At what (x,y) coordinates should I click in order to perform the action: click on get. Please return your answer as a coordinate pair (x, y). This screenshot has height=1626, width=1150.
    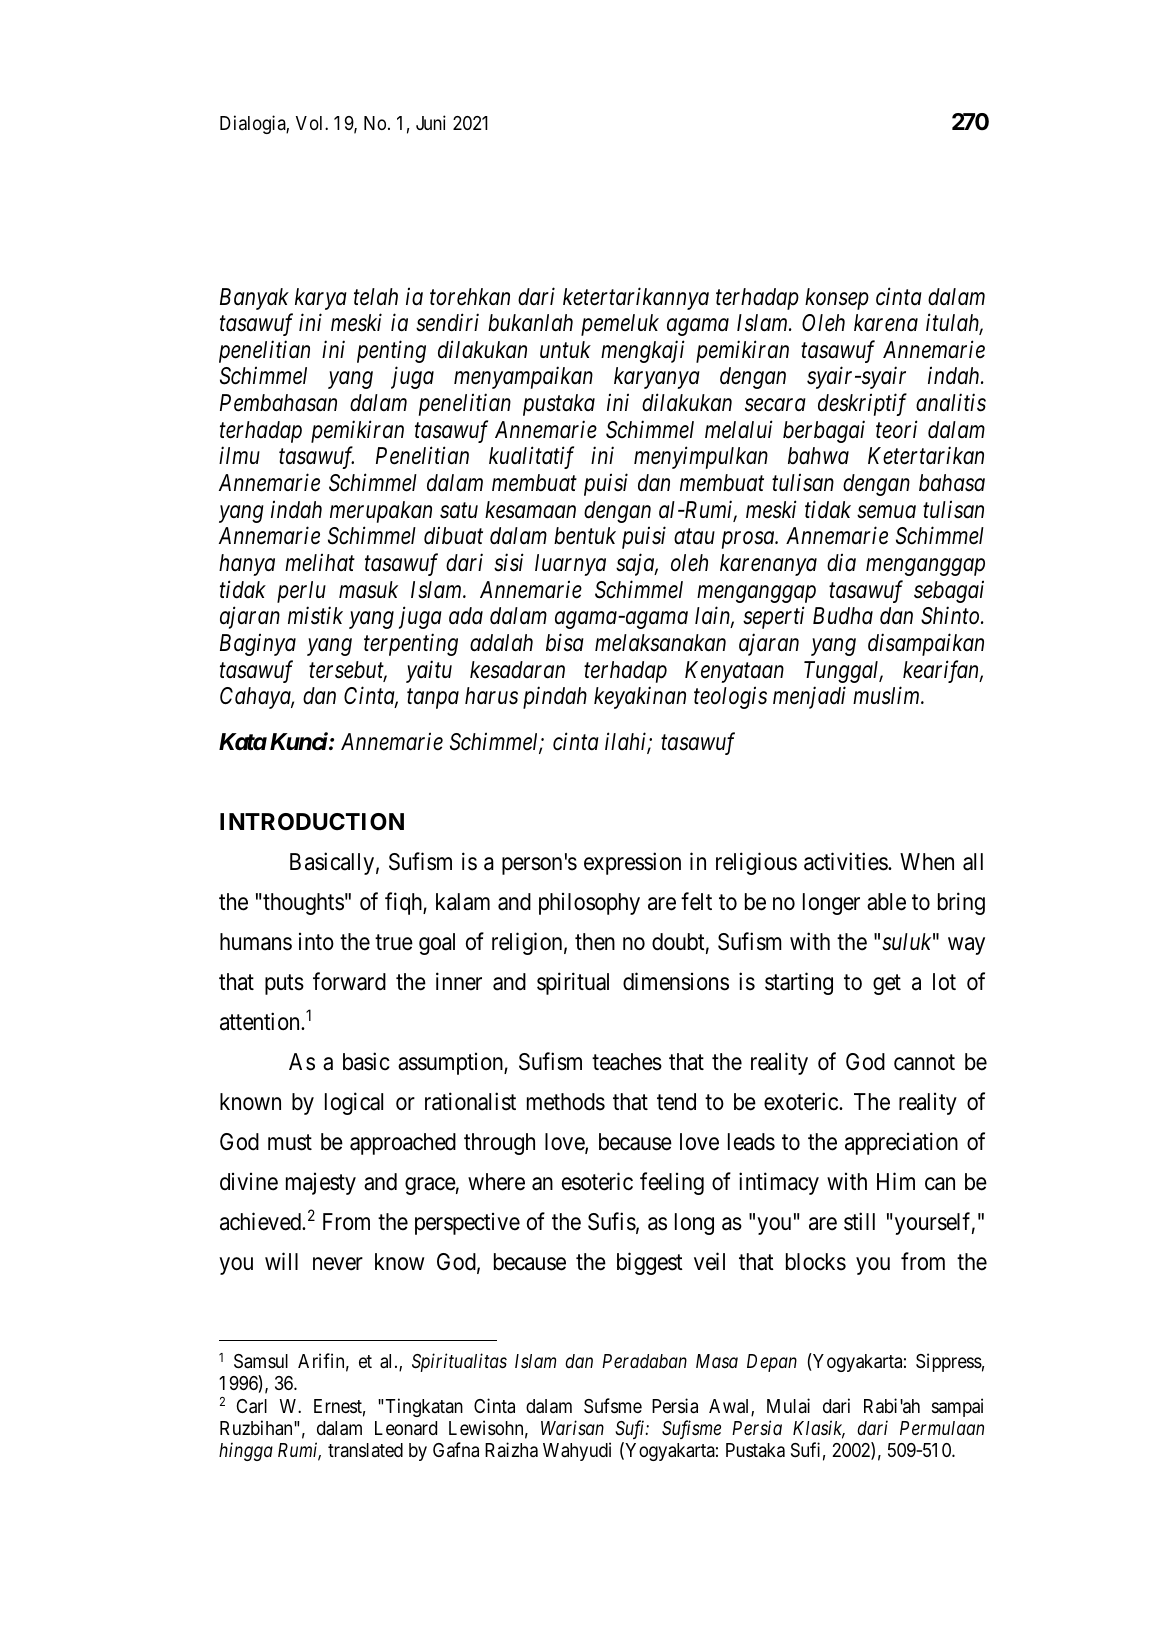
    Looking at the image, I should click on (887, 985).
